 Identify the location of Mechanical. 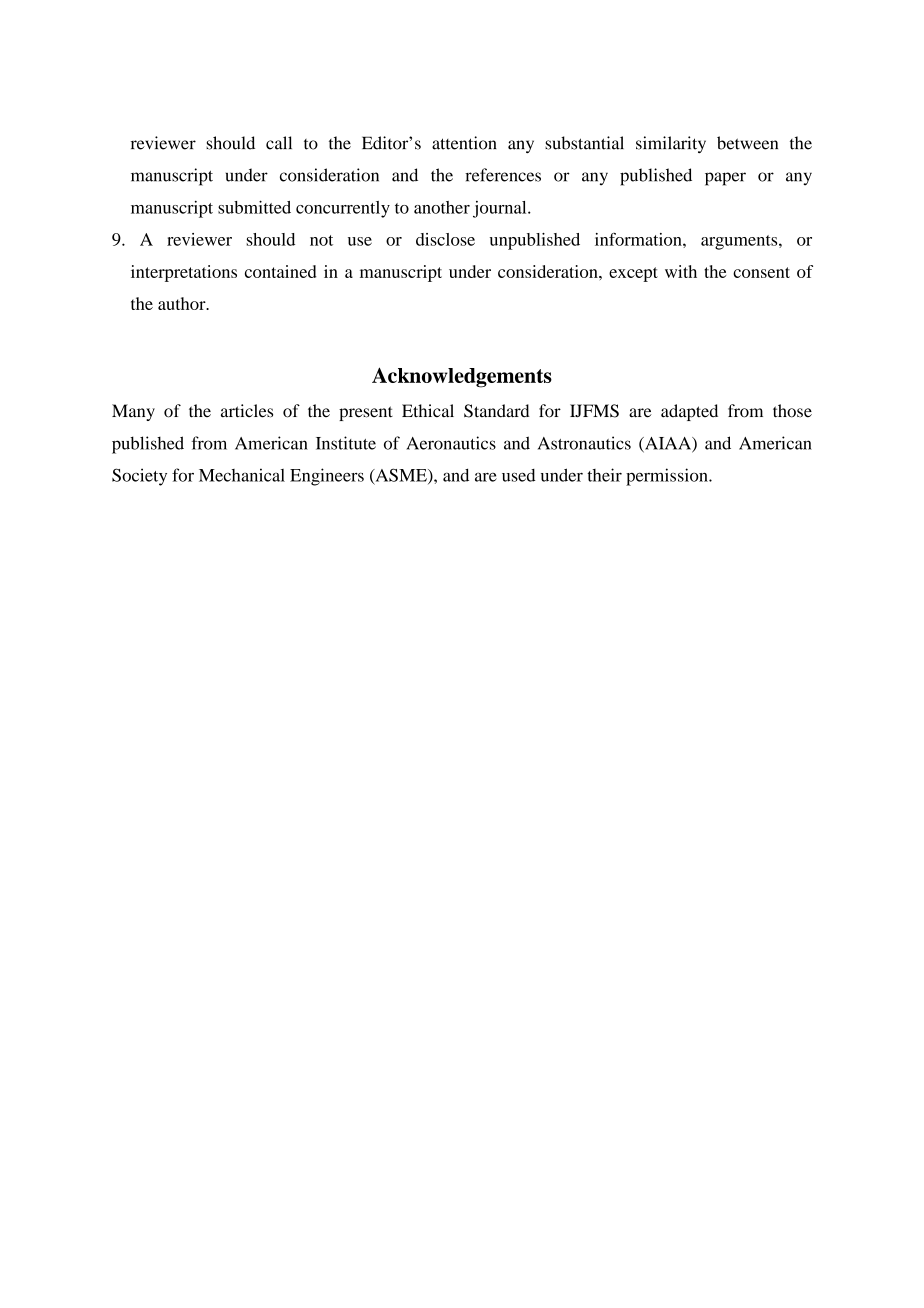
(242, 475).
